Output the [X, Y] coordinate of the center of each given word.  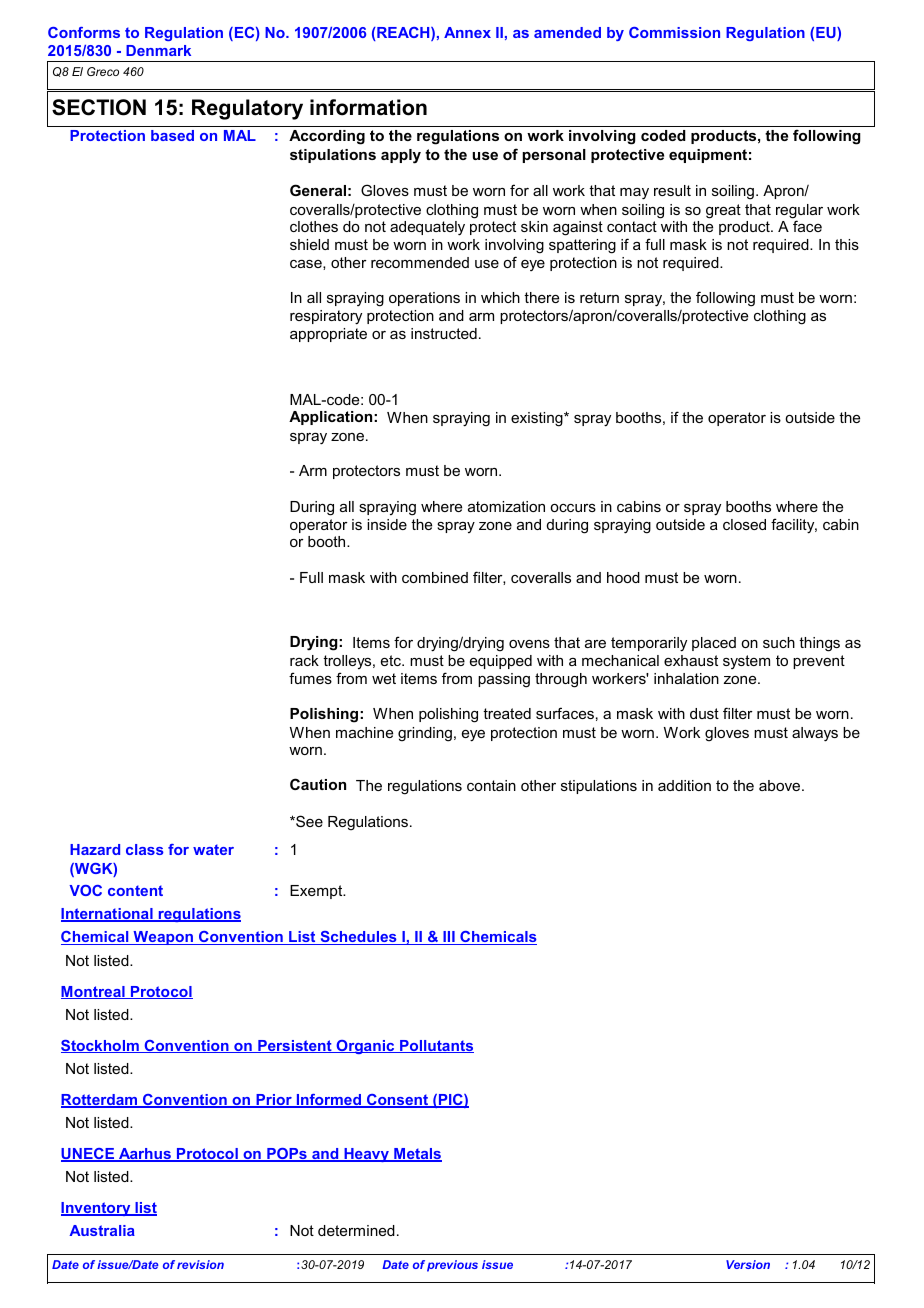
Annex [467, 32]
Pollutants [436, 1046]
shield [309, 244]
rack [304, 660]
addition [684, 785]
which [500, 297]
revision [200, 1264]
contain [491, 785]
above [781, 785]
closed [744, 524]
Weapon [163, 938]
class [145, 849]
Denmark [158, 50]
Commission [674, 32]
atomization [506, 506]
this [847, 244]
